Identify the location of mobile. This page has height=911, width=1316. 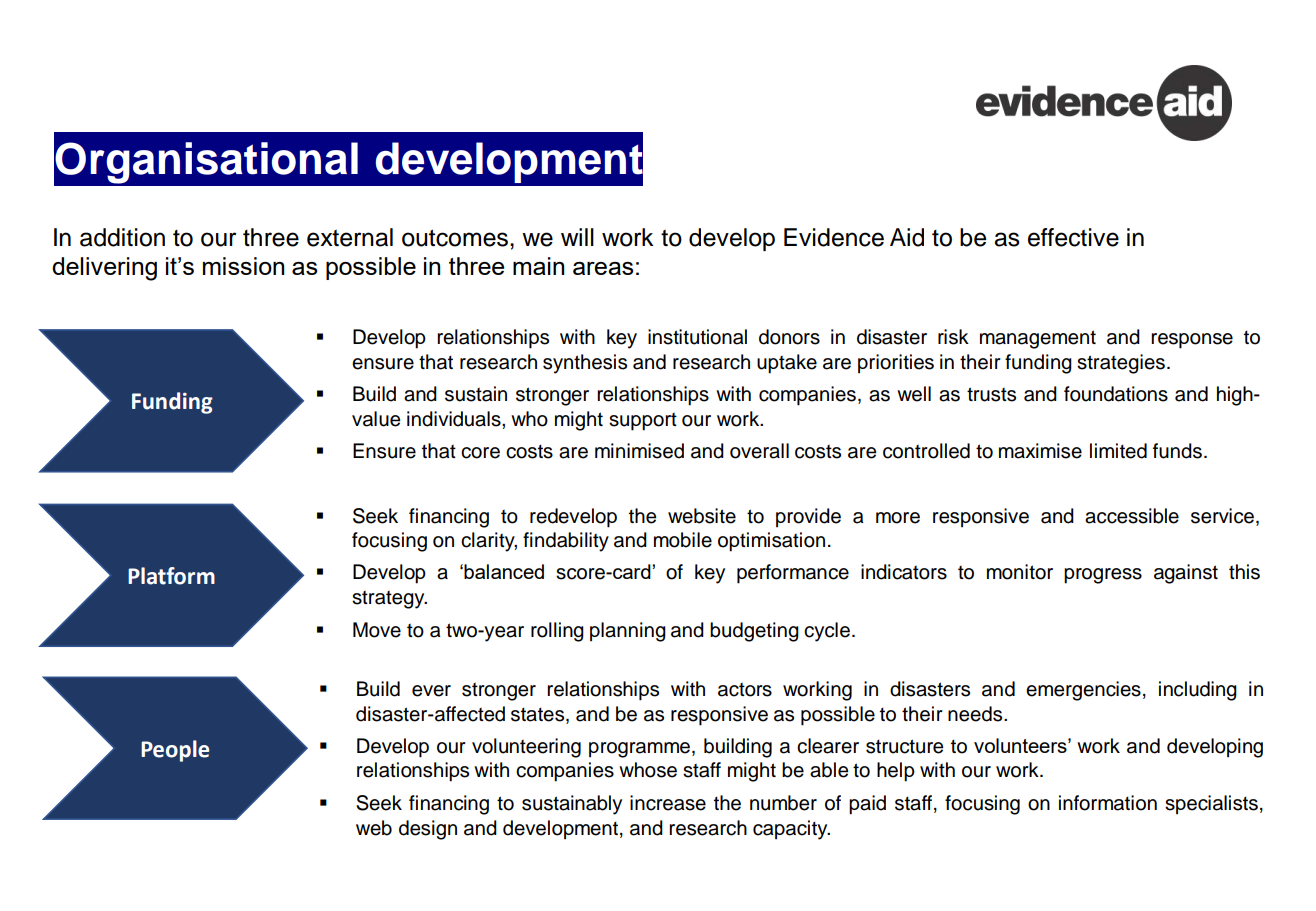
(683, 540).
